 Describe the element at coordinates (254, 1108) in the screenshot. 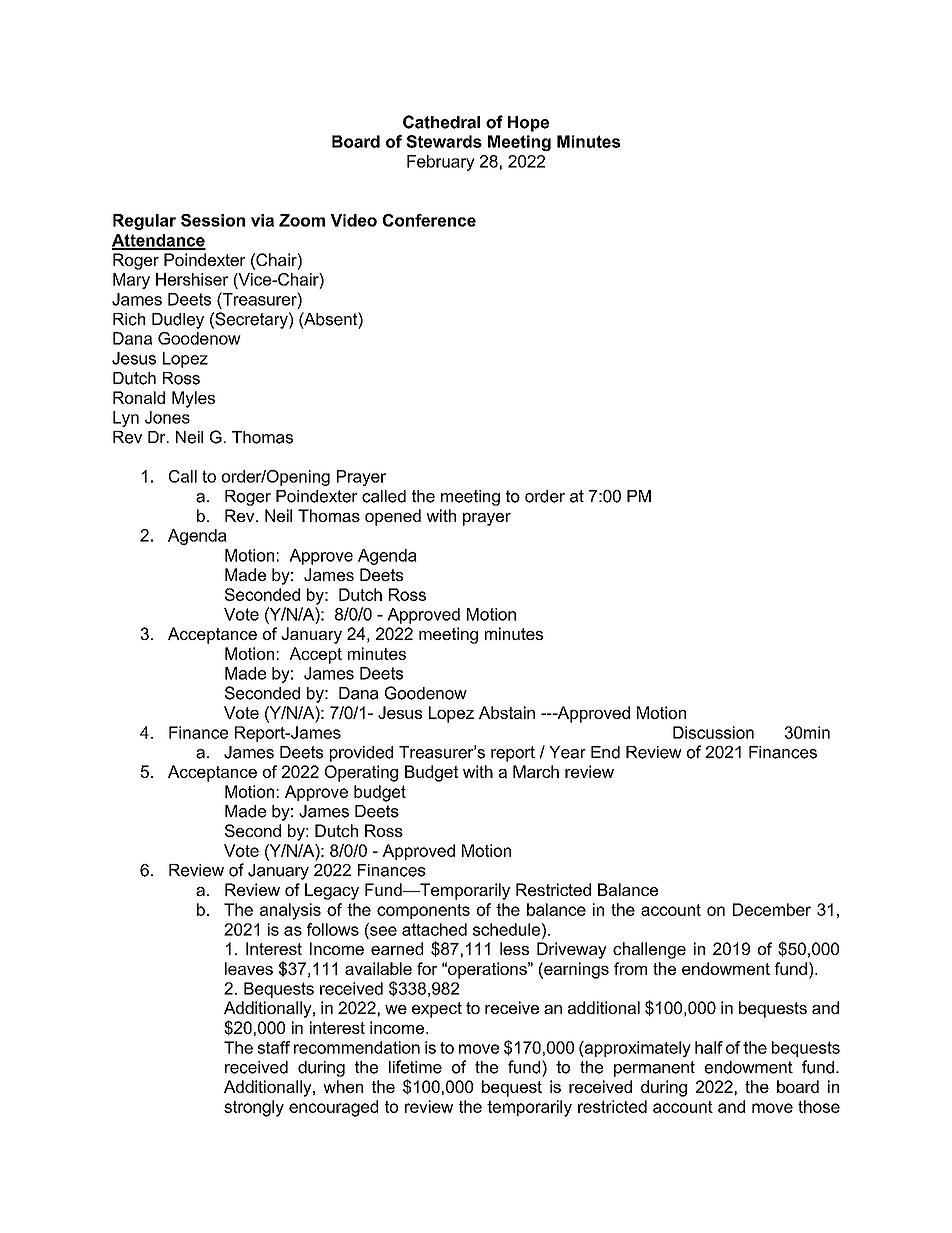

I see `strongly` at that location.
